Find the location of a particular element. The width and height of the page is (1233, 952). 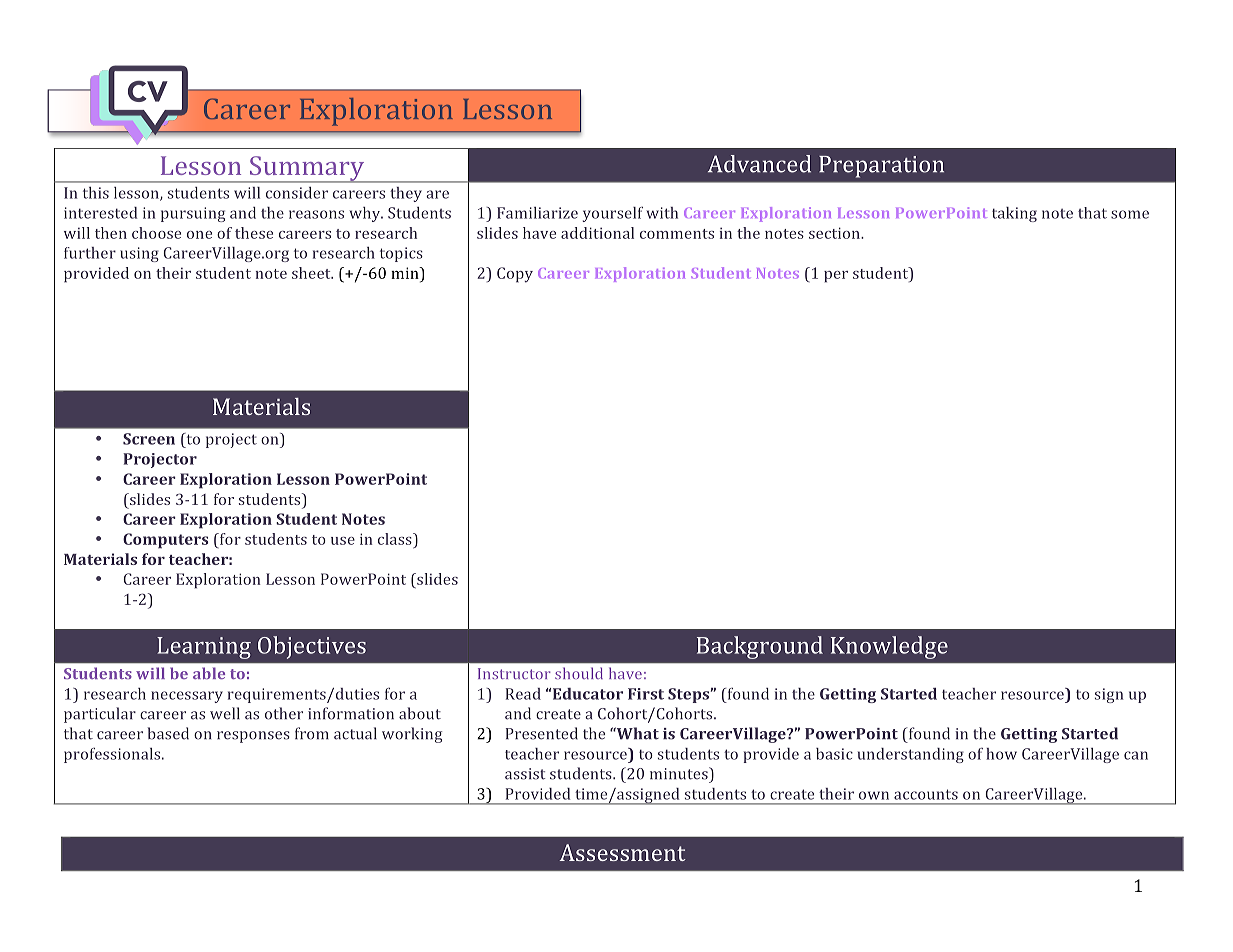

yourself is located at coordinates (612, 214).
